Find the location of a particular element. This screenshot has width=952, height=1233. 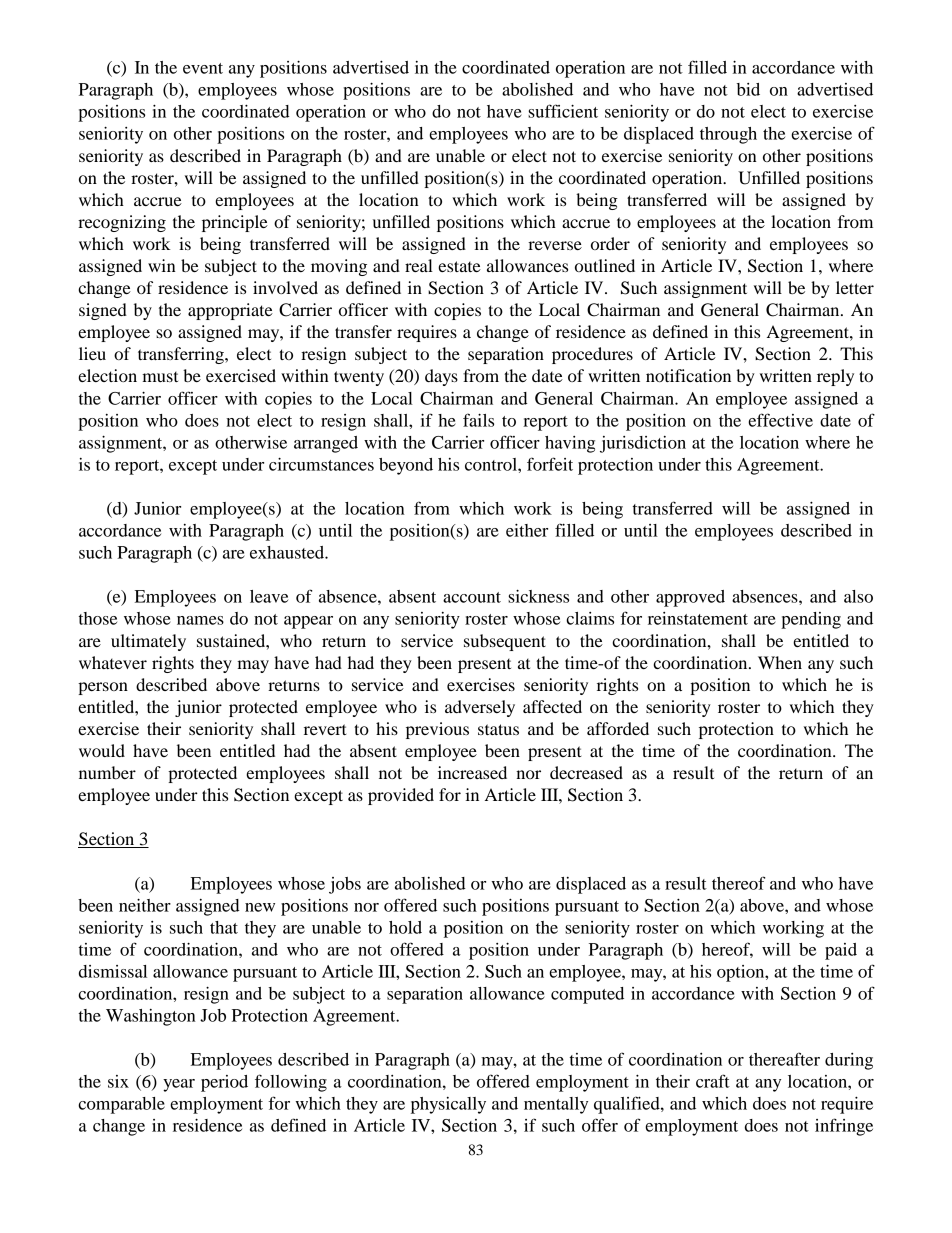

thereafter is located at coordinates (784, 1059).
